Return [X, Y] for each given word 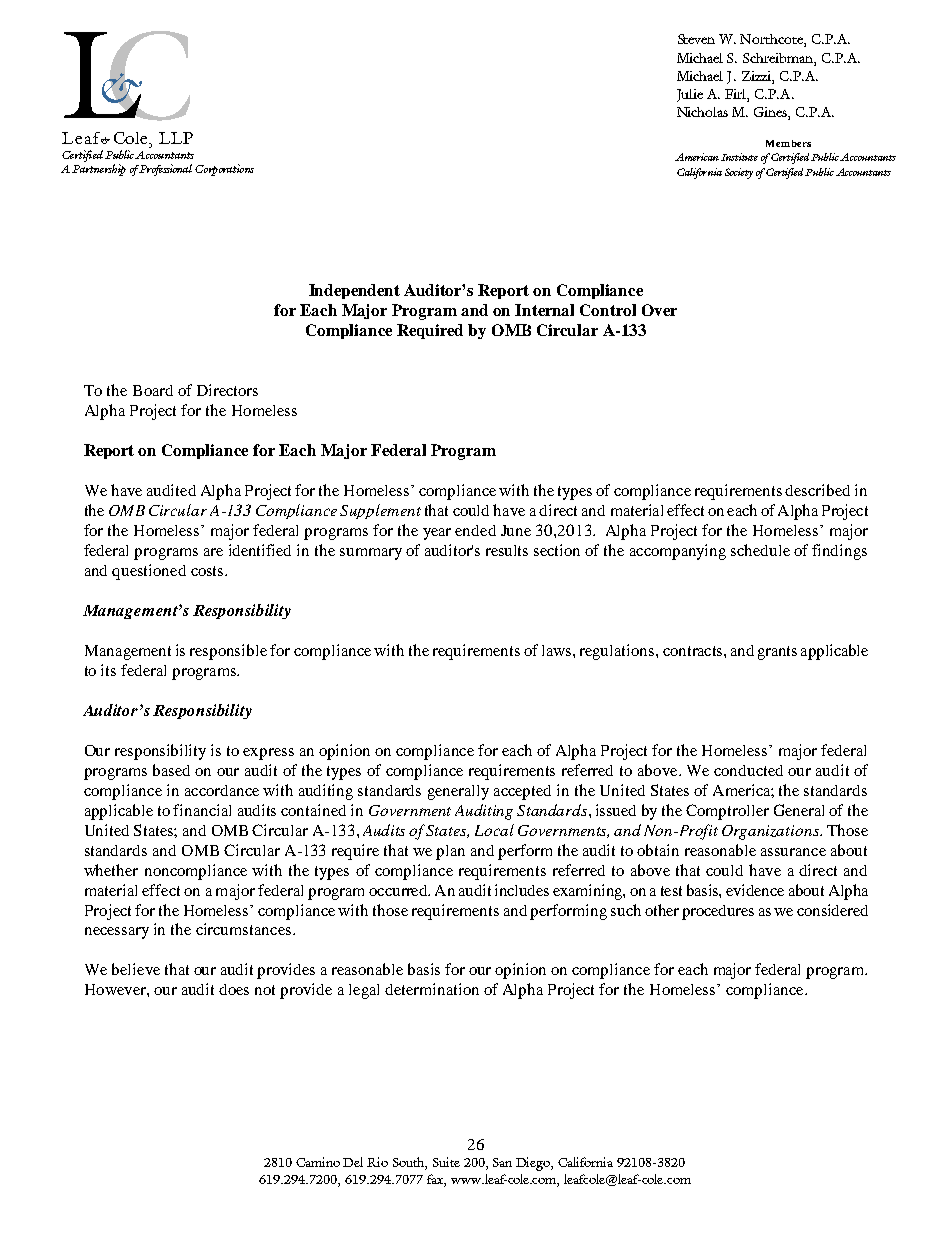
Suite [446, 1162]
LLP [176, 138]
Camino [318, 1162]
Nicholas [702, 112]
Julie [690, 95]
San [502, 1162]
